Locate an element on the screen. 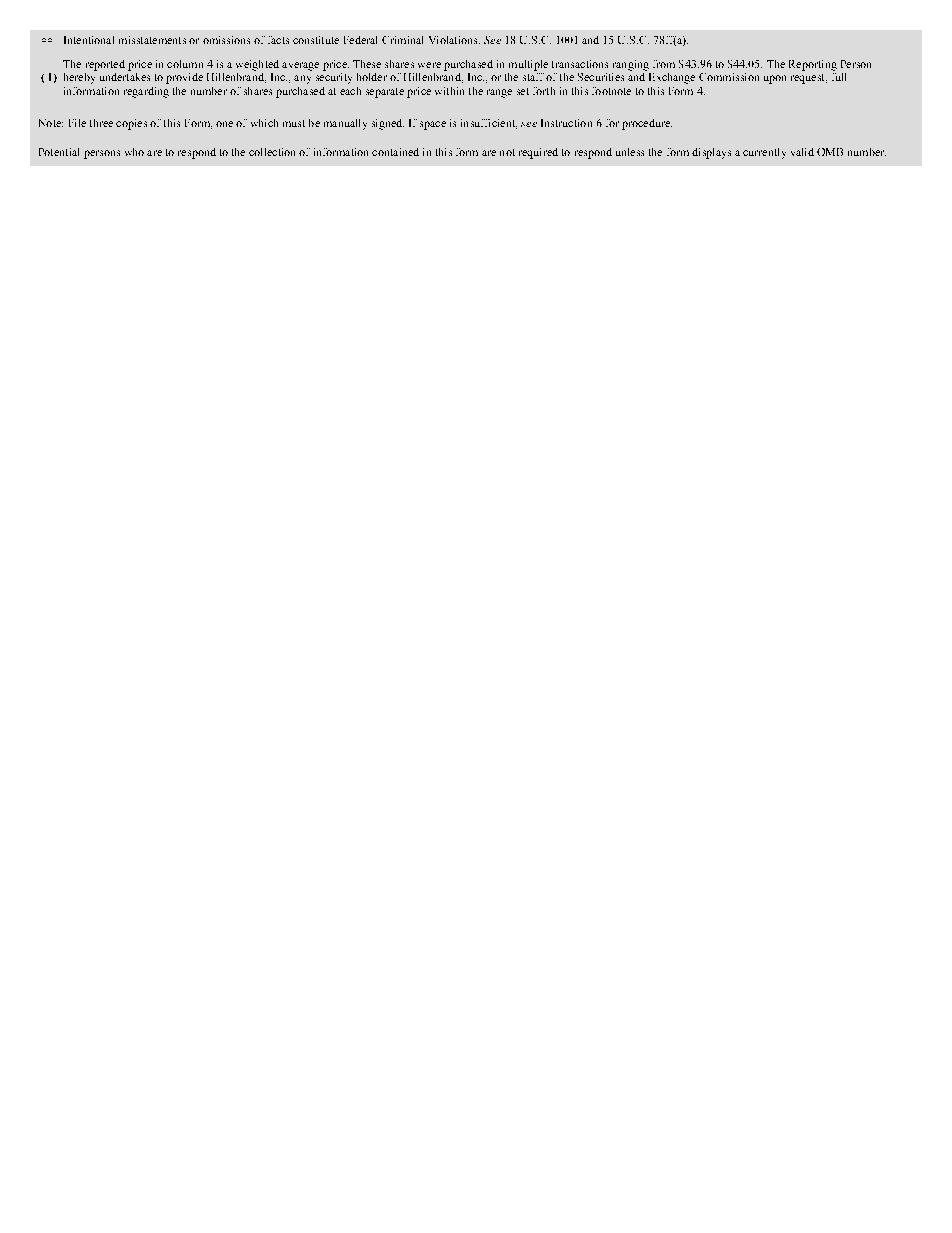 The image size is (952, 1233). Violations is located at coordinates (454, 40).
